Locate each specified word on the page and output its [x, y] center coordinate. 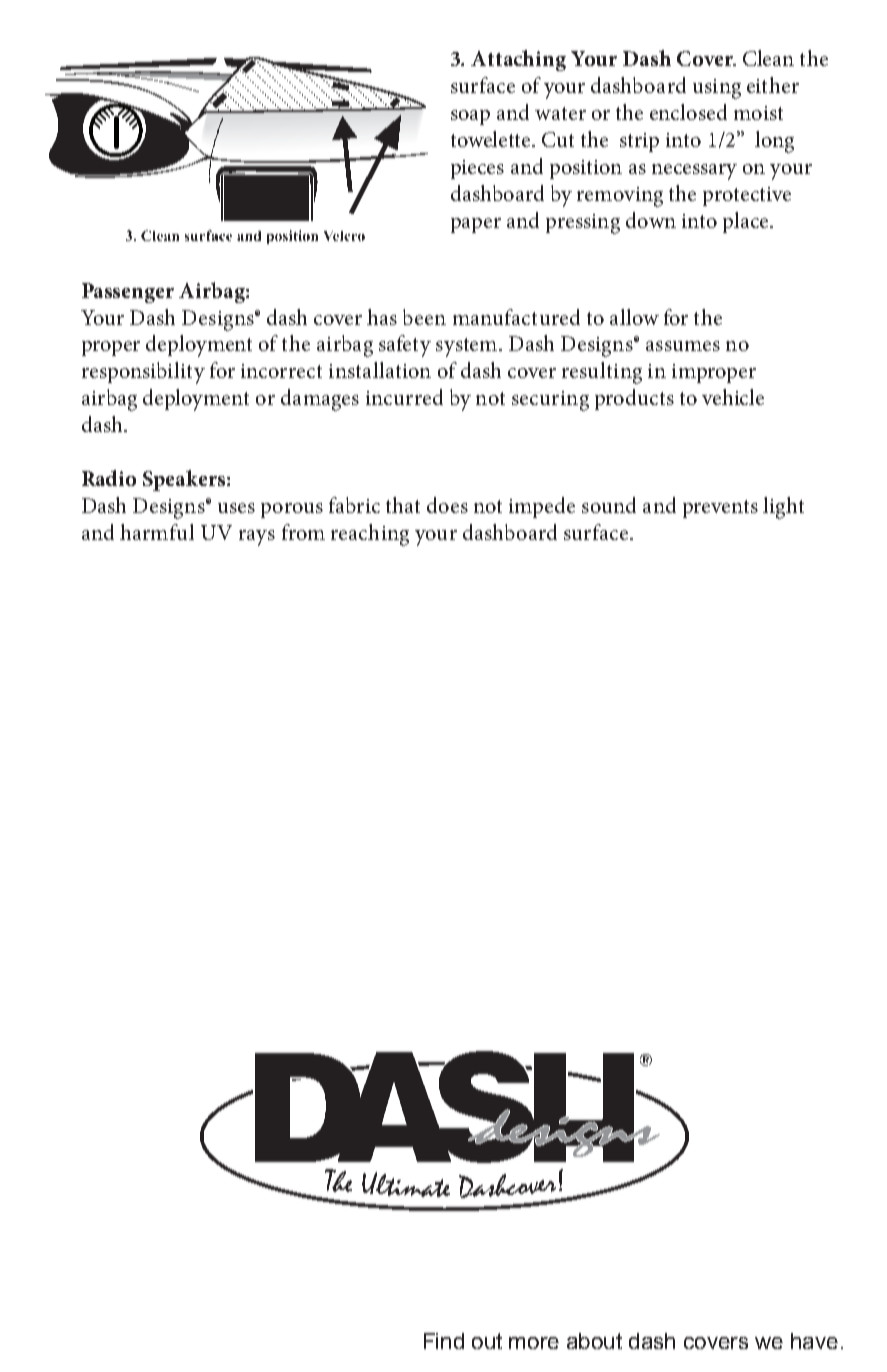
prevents [720, 509]
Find [444, 1341]
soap [470, 117]
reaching [370, 535]
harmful [157, 532]
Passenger [128, 293]
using [717, 89]
